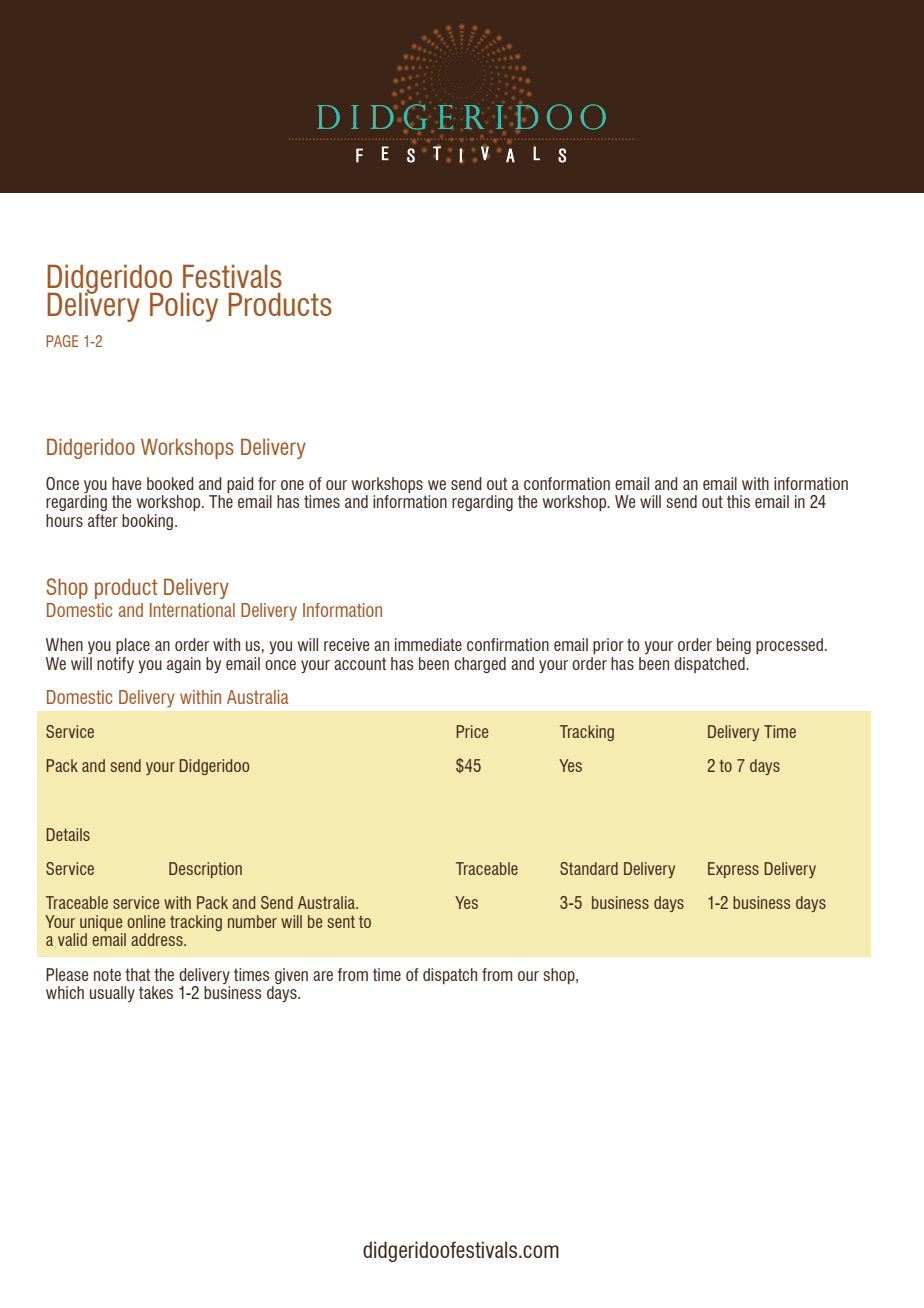  What do you see at coordinates (184, 307) in the screenshot?
I see `Policy` at bounding box center [184, 307].
